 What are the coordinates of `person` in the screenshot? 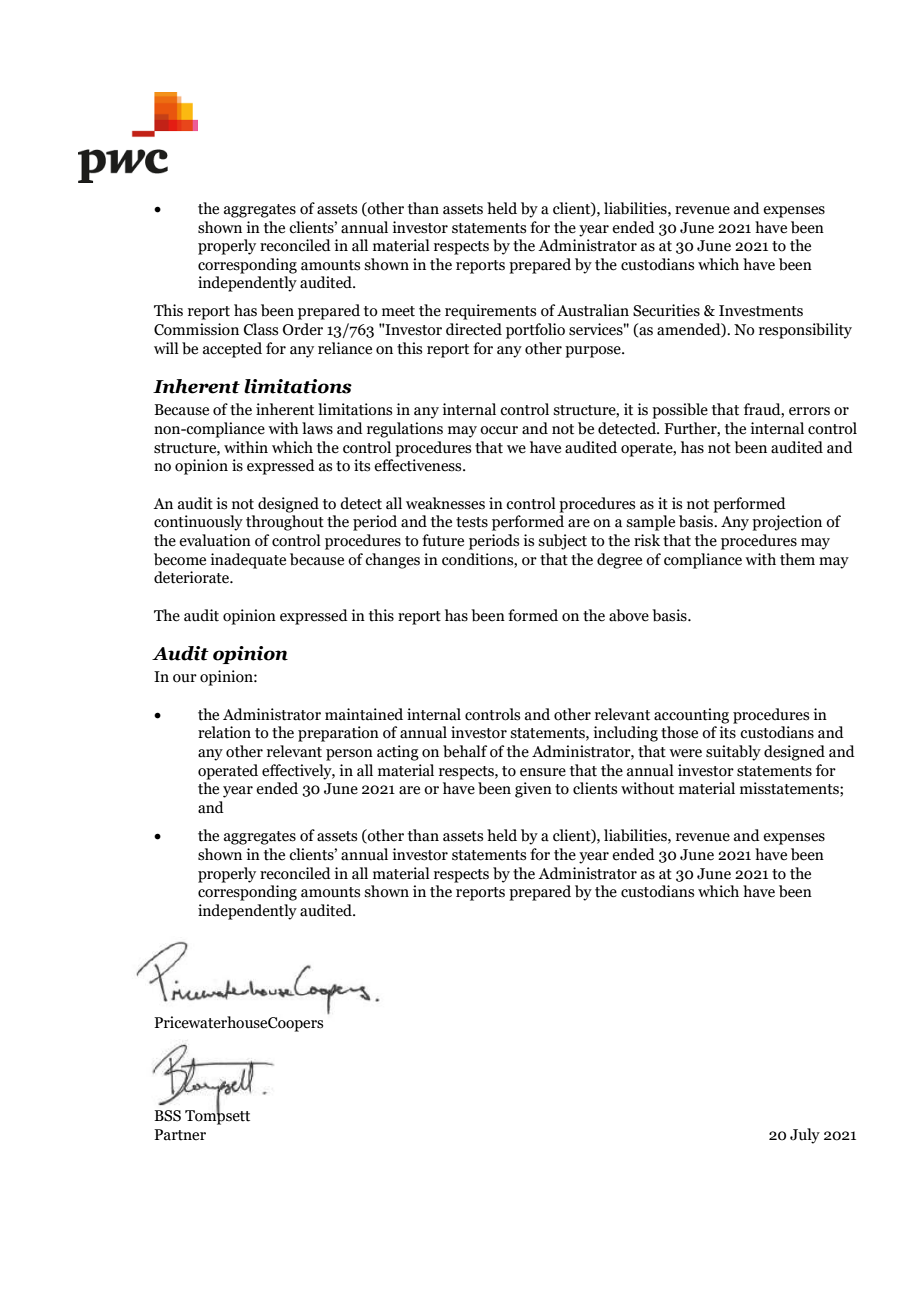 It's located at (349, 755).
